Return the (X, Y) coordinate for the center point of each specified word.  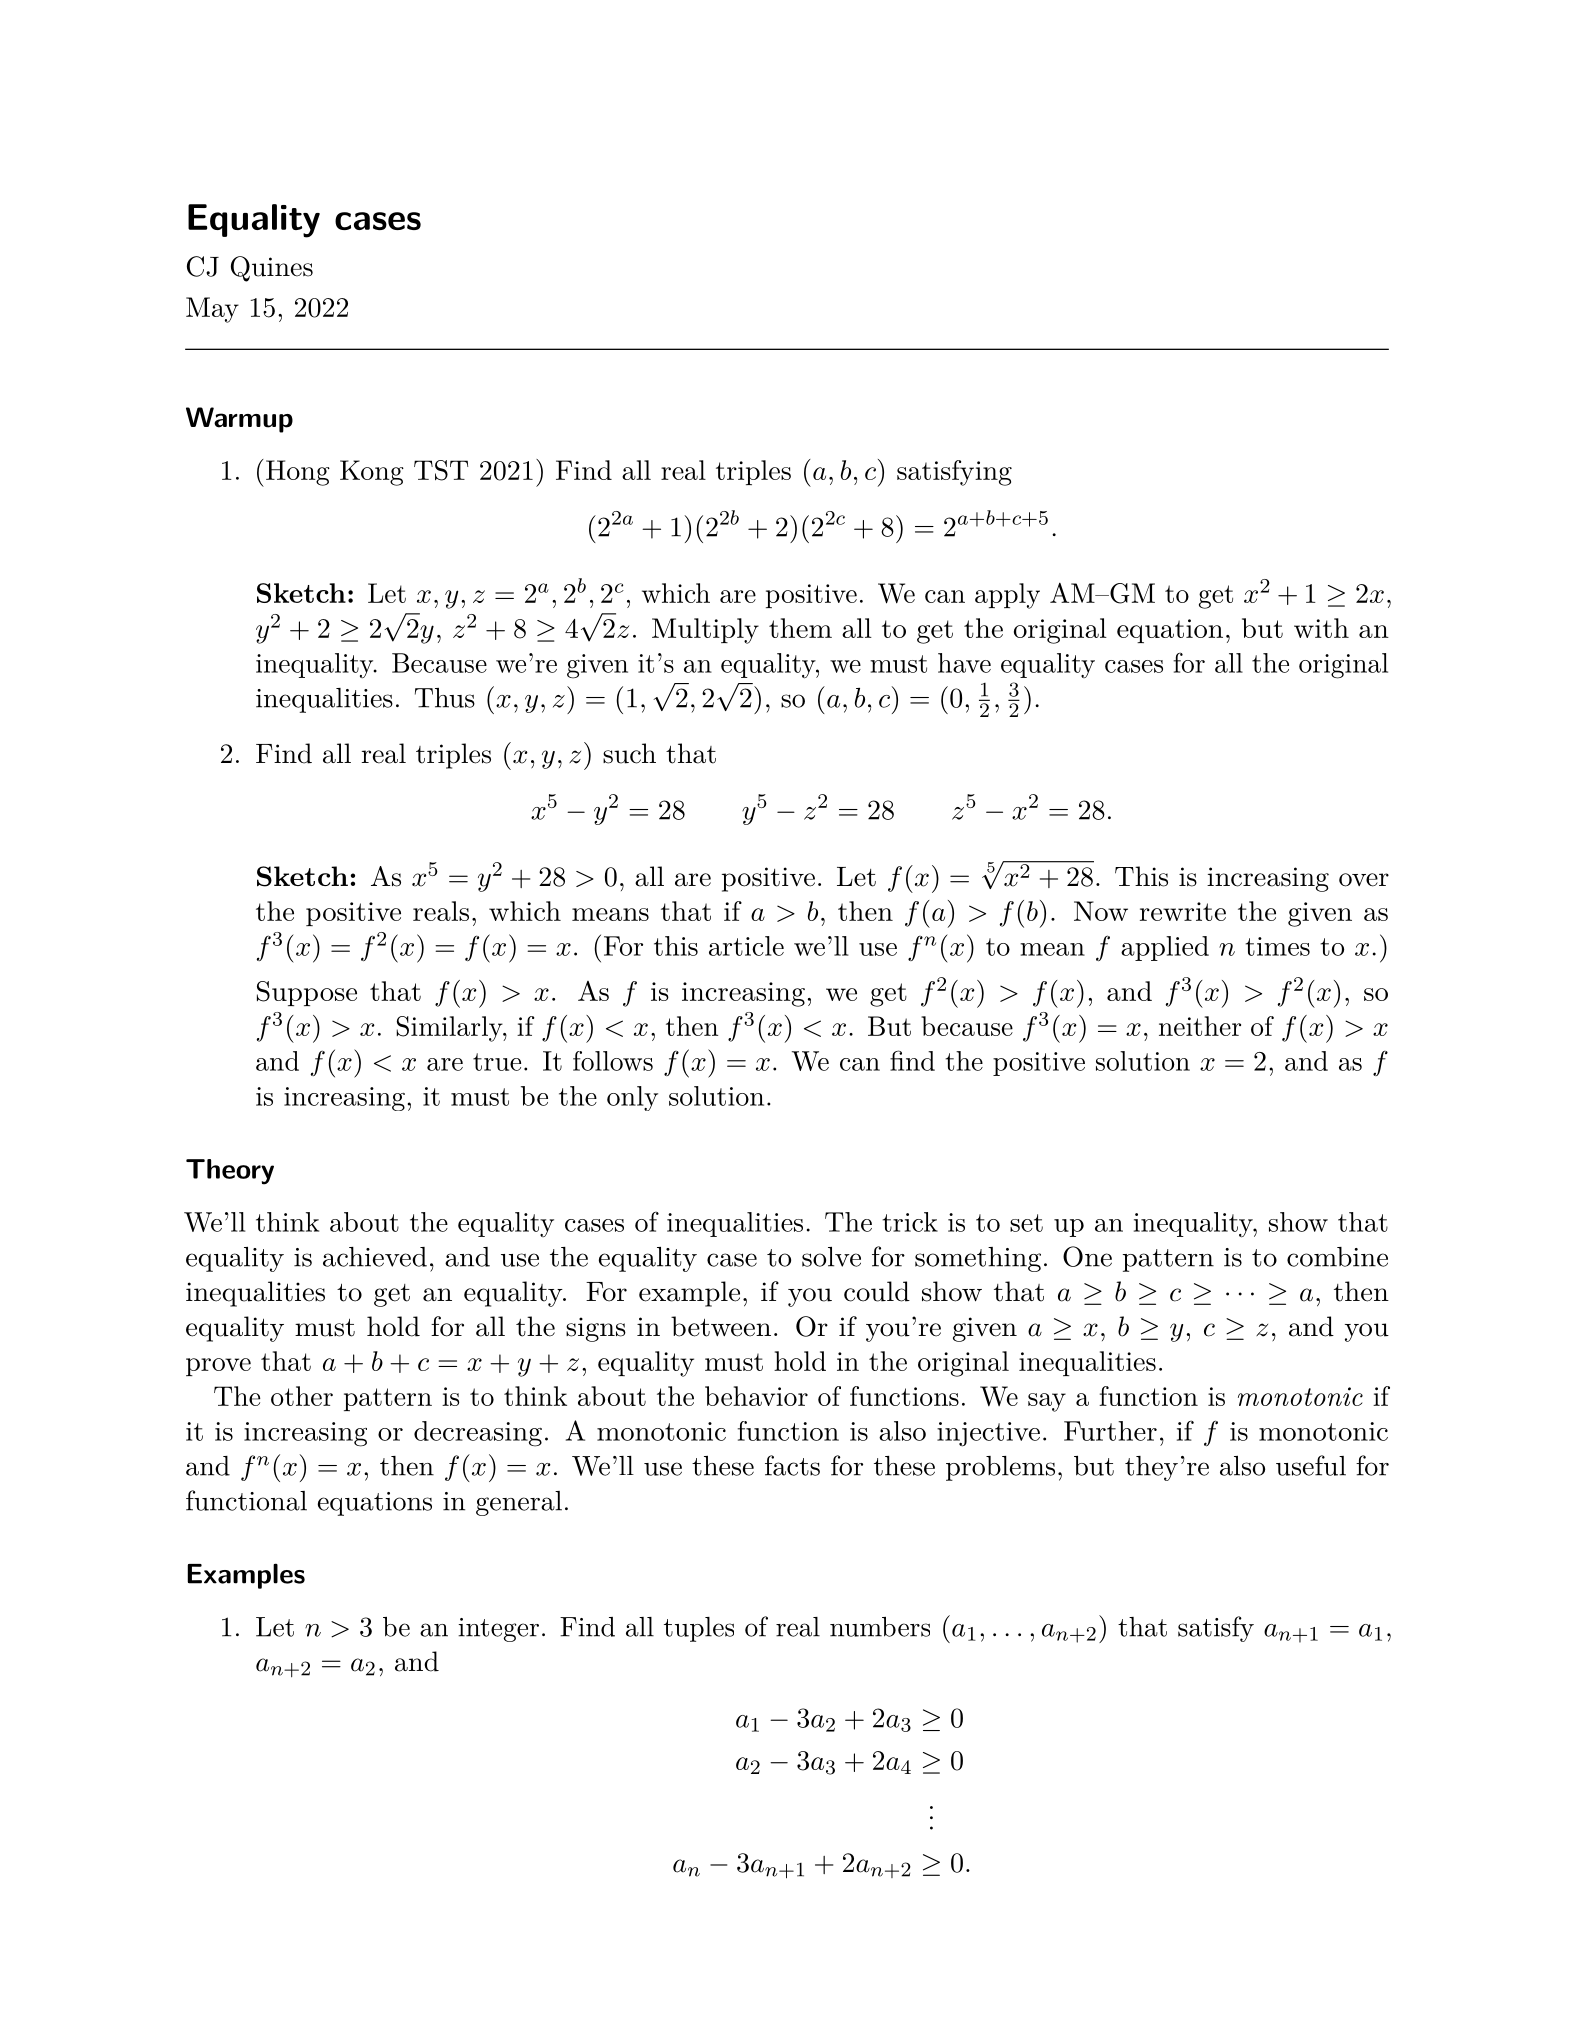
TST (441, 470)
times (1277, 946)
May (212, 310)
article (746, 946)
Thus (445, 698)
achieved (375, 1257)
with (1321, 628)
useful (1311, 1465)
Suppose (307, 993)
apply (1007, 596)
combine (1337, 1257)
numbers (880, 1627)
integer (498, 1630)
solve (831, 1257)
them (800, 628)
